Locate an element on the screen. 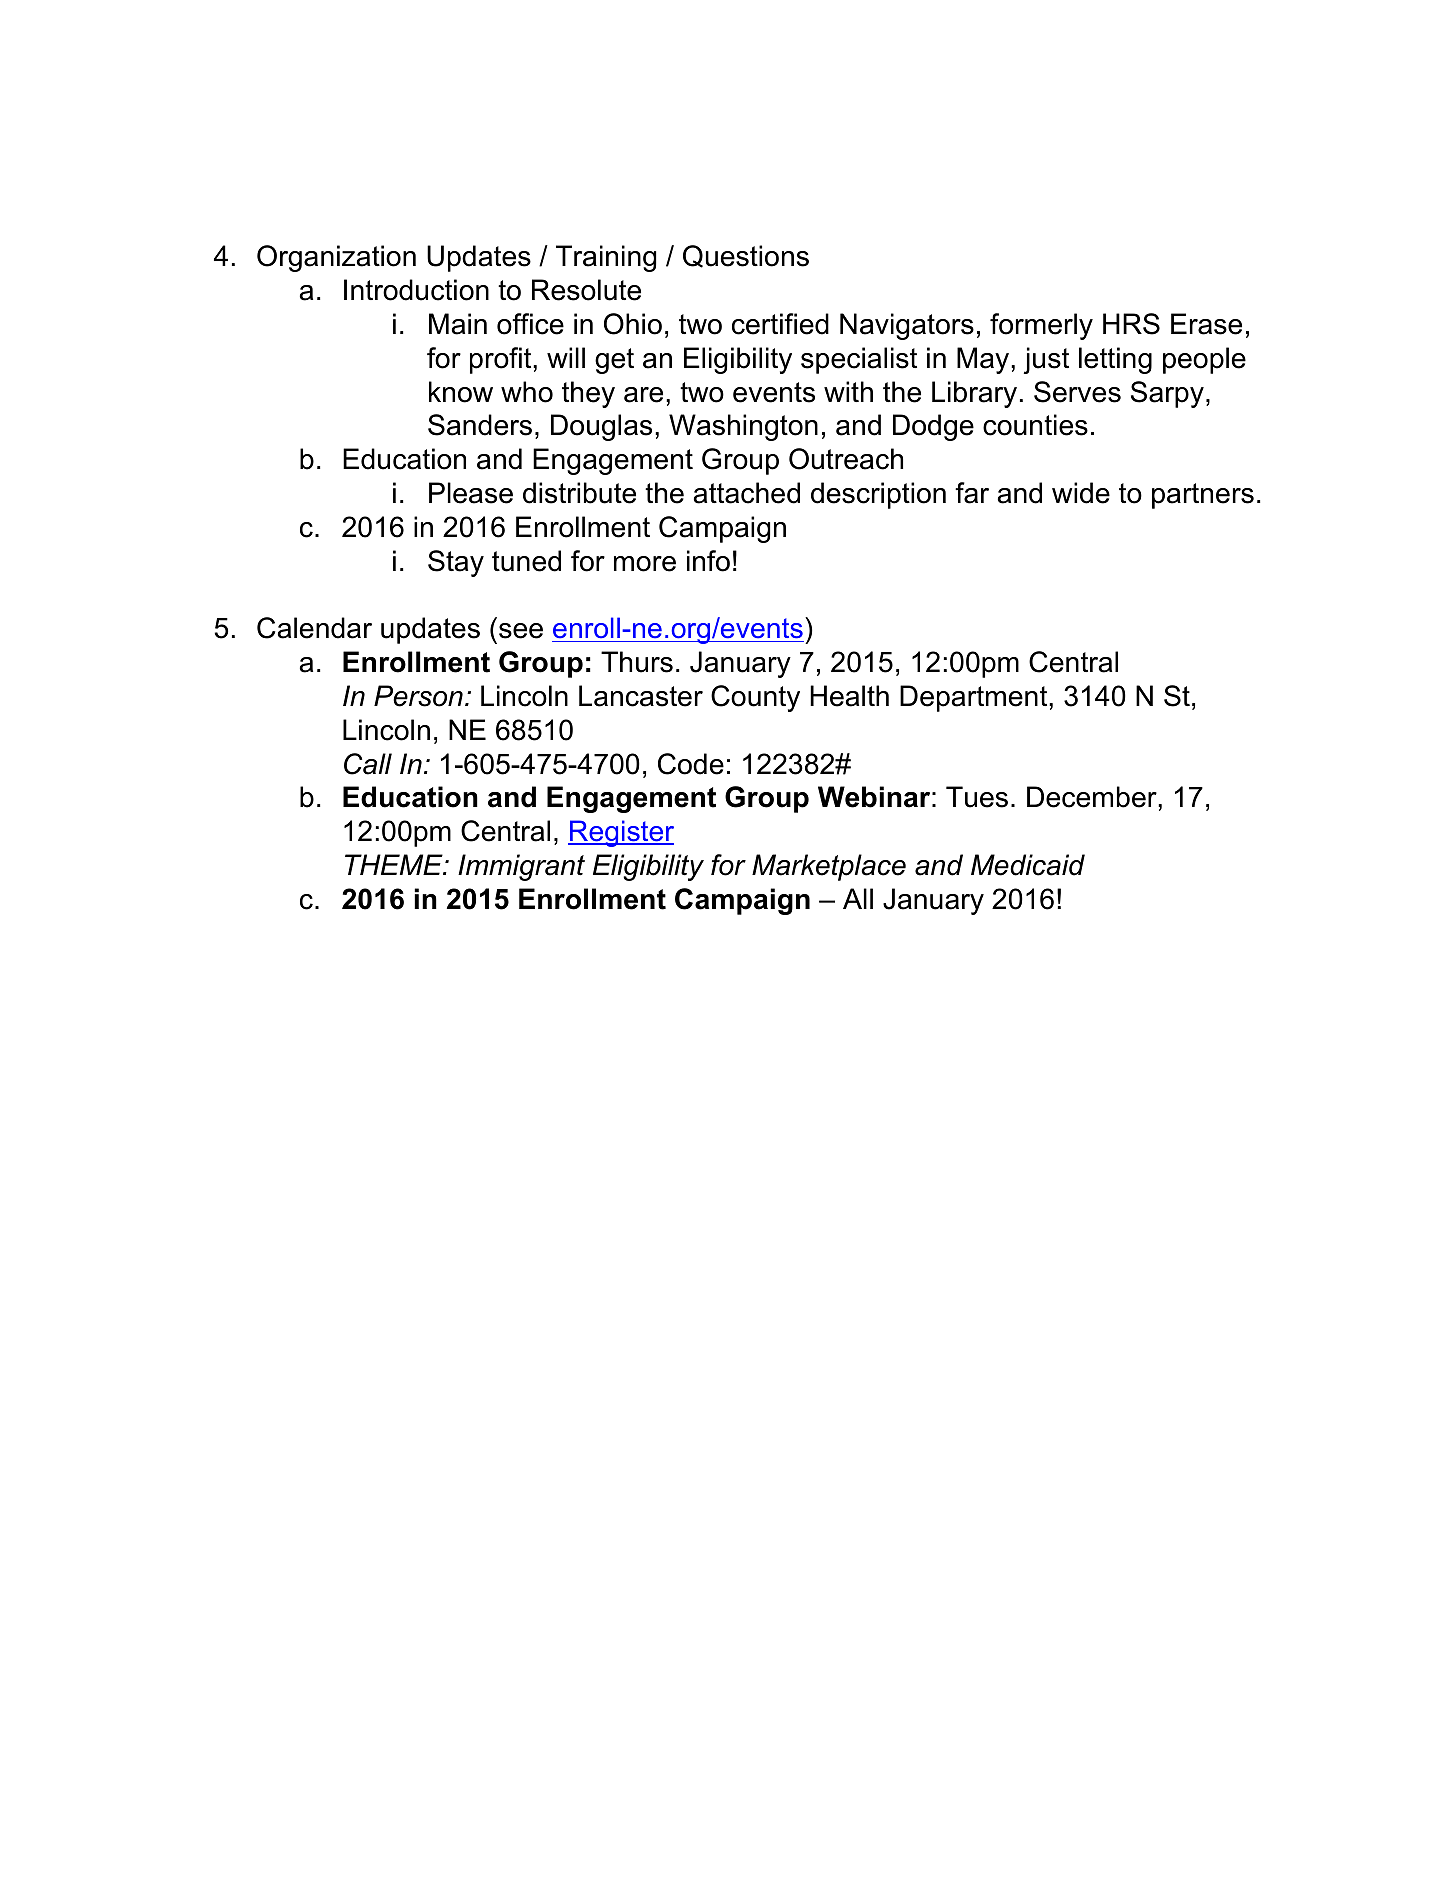  Medicaid is located at coordinates (1028, 865).
